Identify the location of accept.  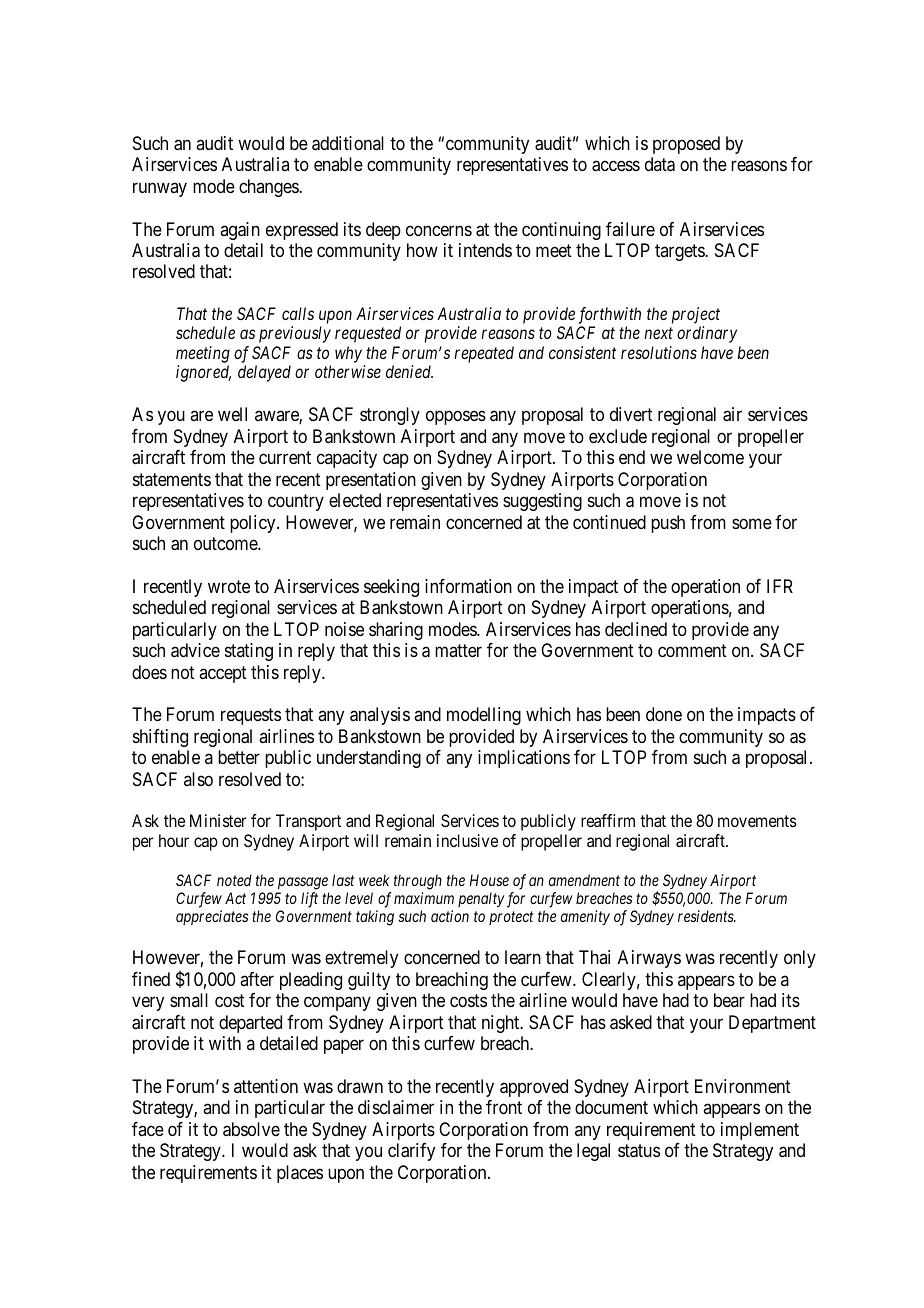
(223, 674).
